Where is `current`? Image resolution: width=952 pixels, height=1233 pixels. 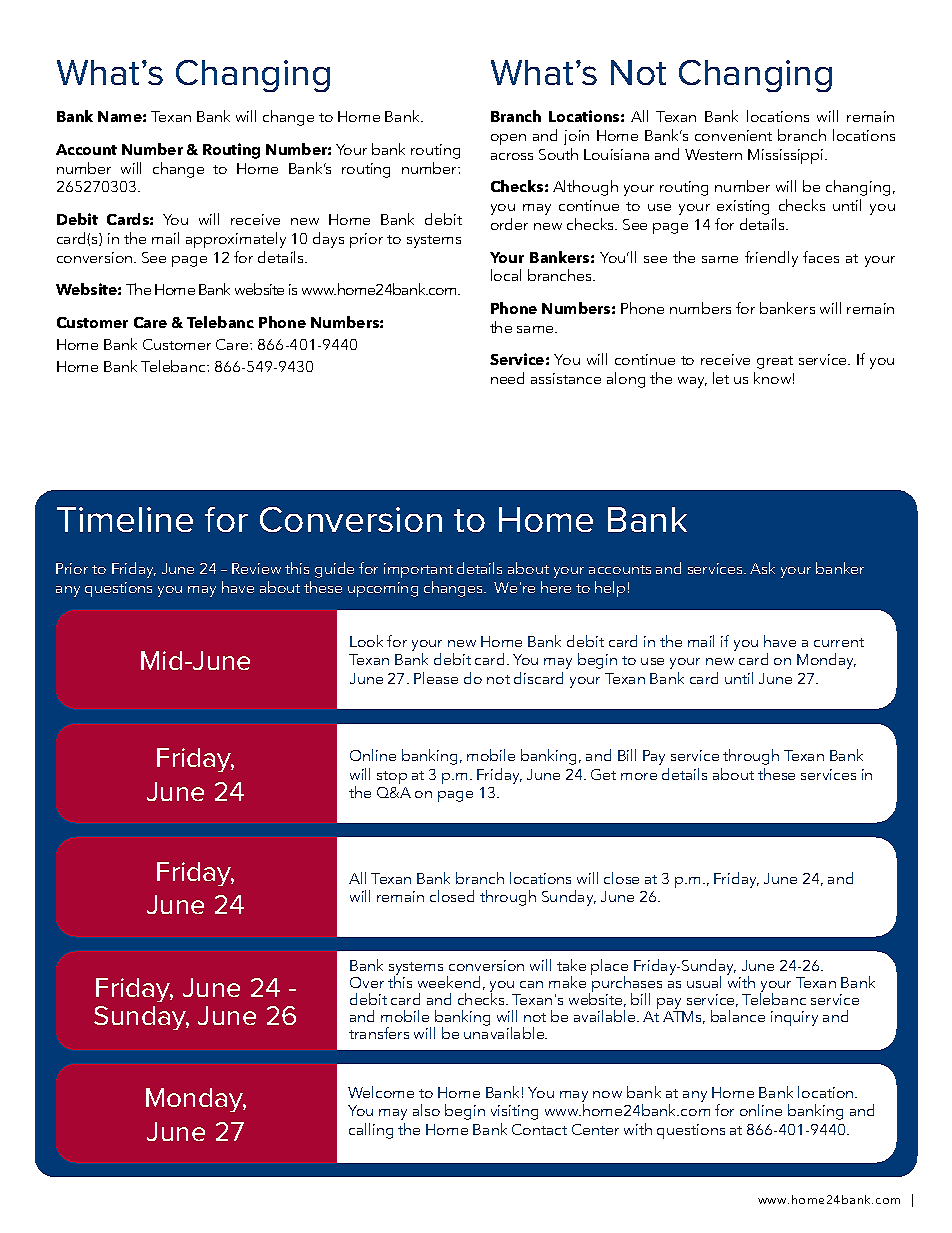 current is located at coordinates (839, 642).
